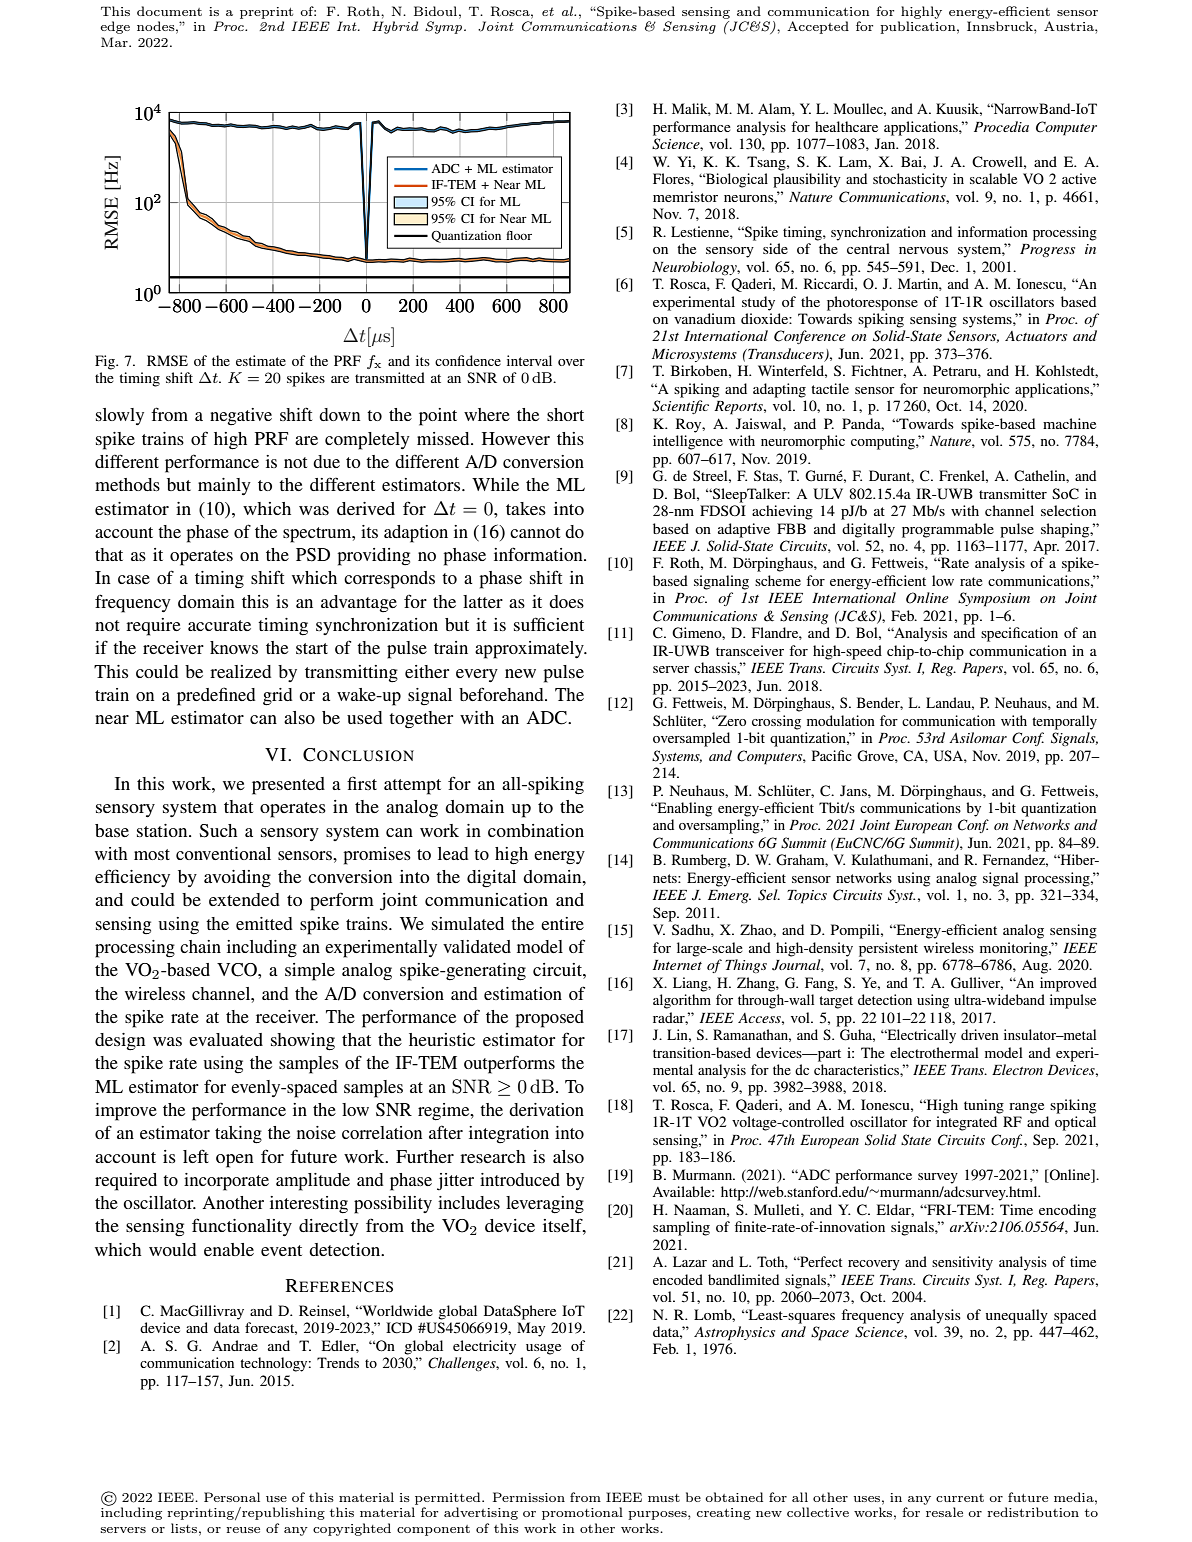 The height and width of the screenshot is (1542, 1192). What do you see at coordinates (288, 786) in the screenshot?
I see `presented` at bounding box center [288, 786].
